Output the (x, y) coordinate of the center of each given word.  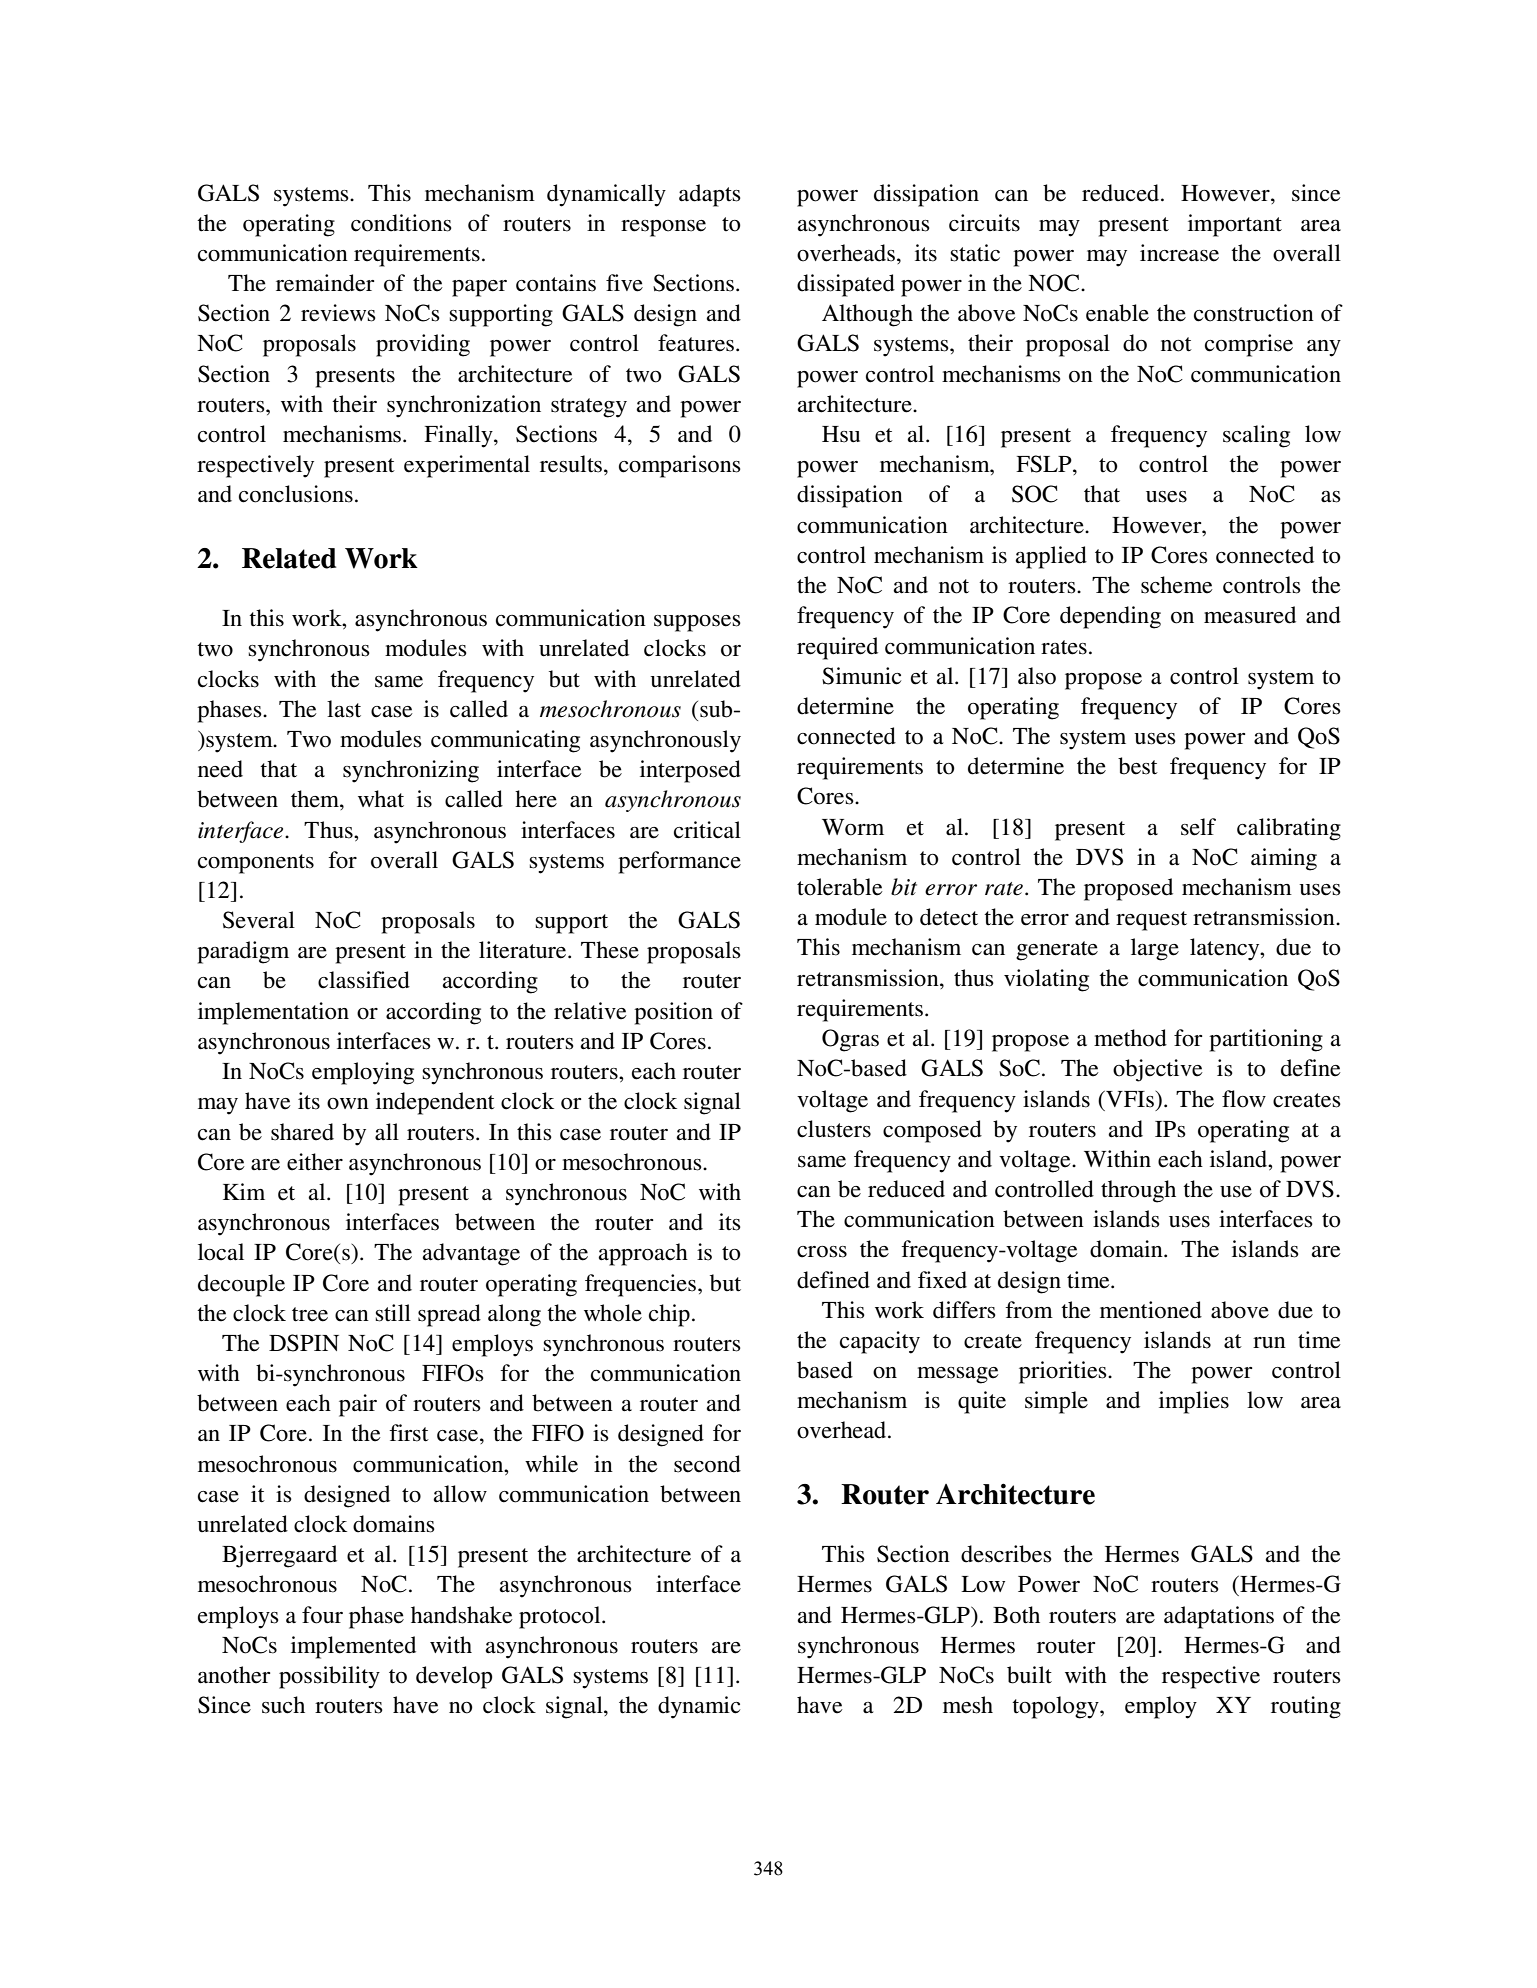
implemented (353, 1647)
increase (1179, 253)
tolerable (840, 887)
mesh (968, 1705)
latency (1226, 949)
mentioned (1151, 1310)
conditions (401, 223)
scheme (1177, 585)
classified (364, 980)
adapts (710, 195)
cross (822, 1252)
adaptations (1219, 1617)
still (393, 1313)
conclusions (296, 494)
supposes (697, 623)
